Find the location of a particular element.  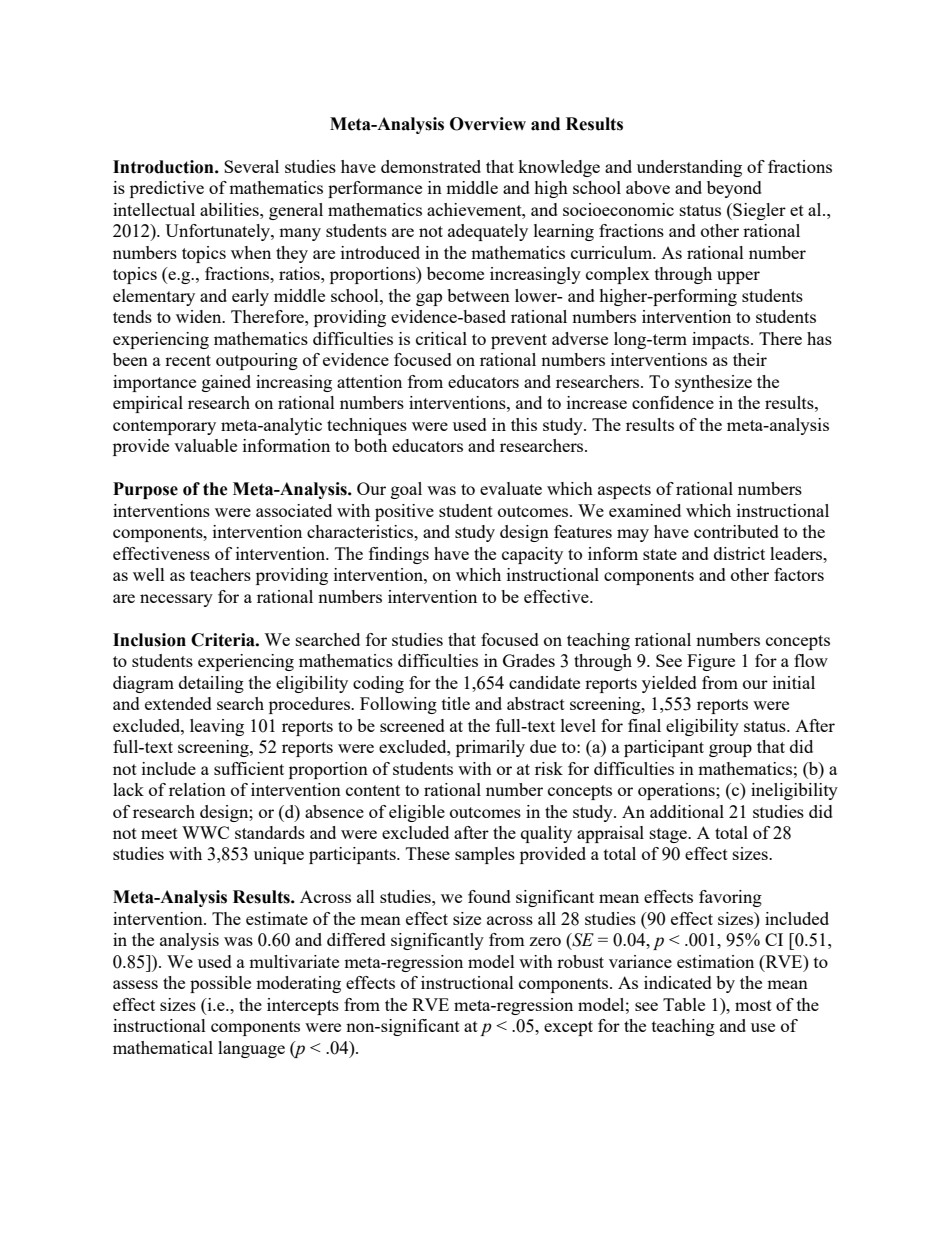

confidence is located at coordinates (673, 402).
